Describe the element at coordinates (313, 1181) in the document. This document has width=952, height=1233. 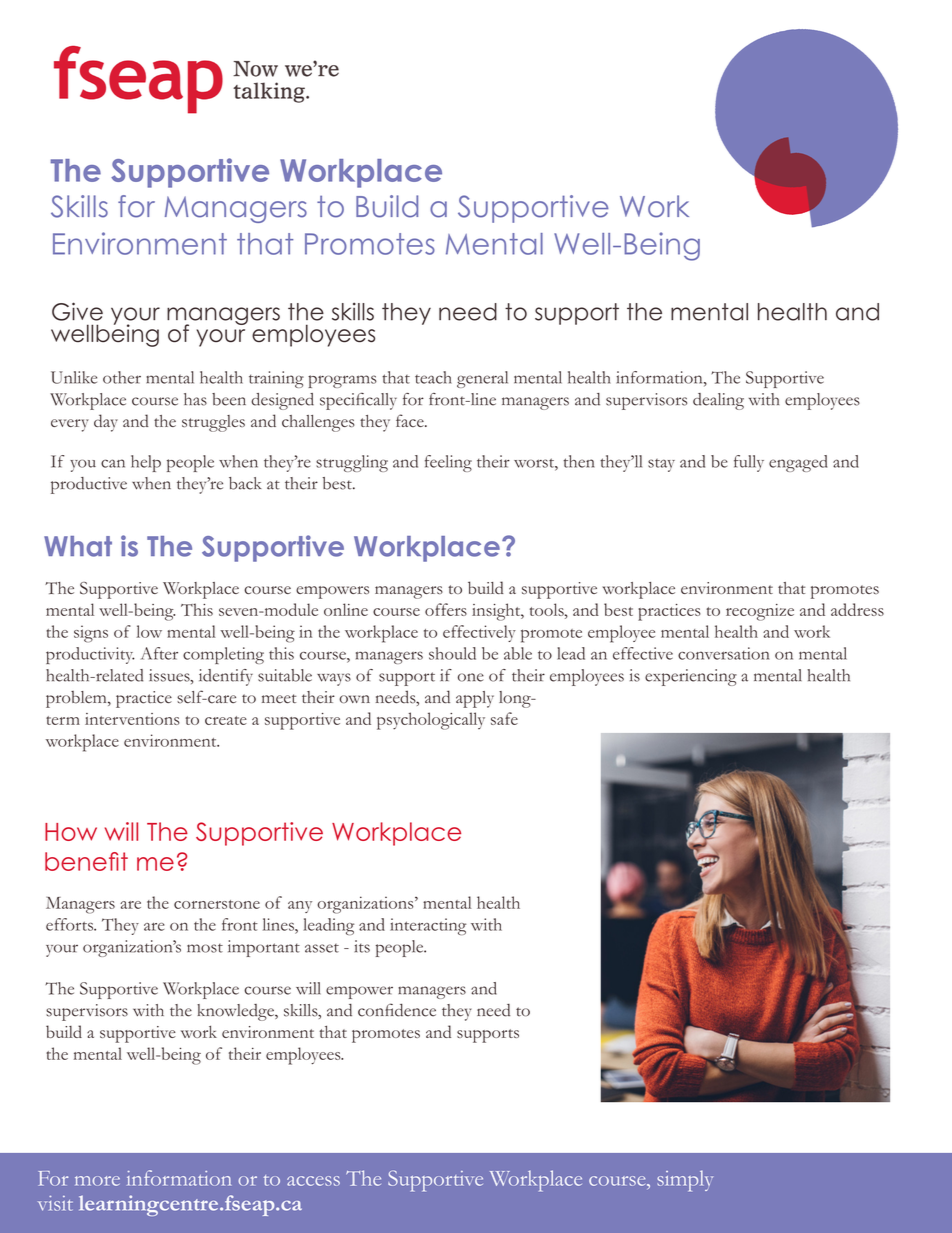
I see `access` at that location.
